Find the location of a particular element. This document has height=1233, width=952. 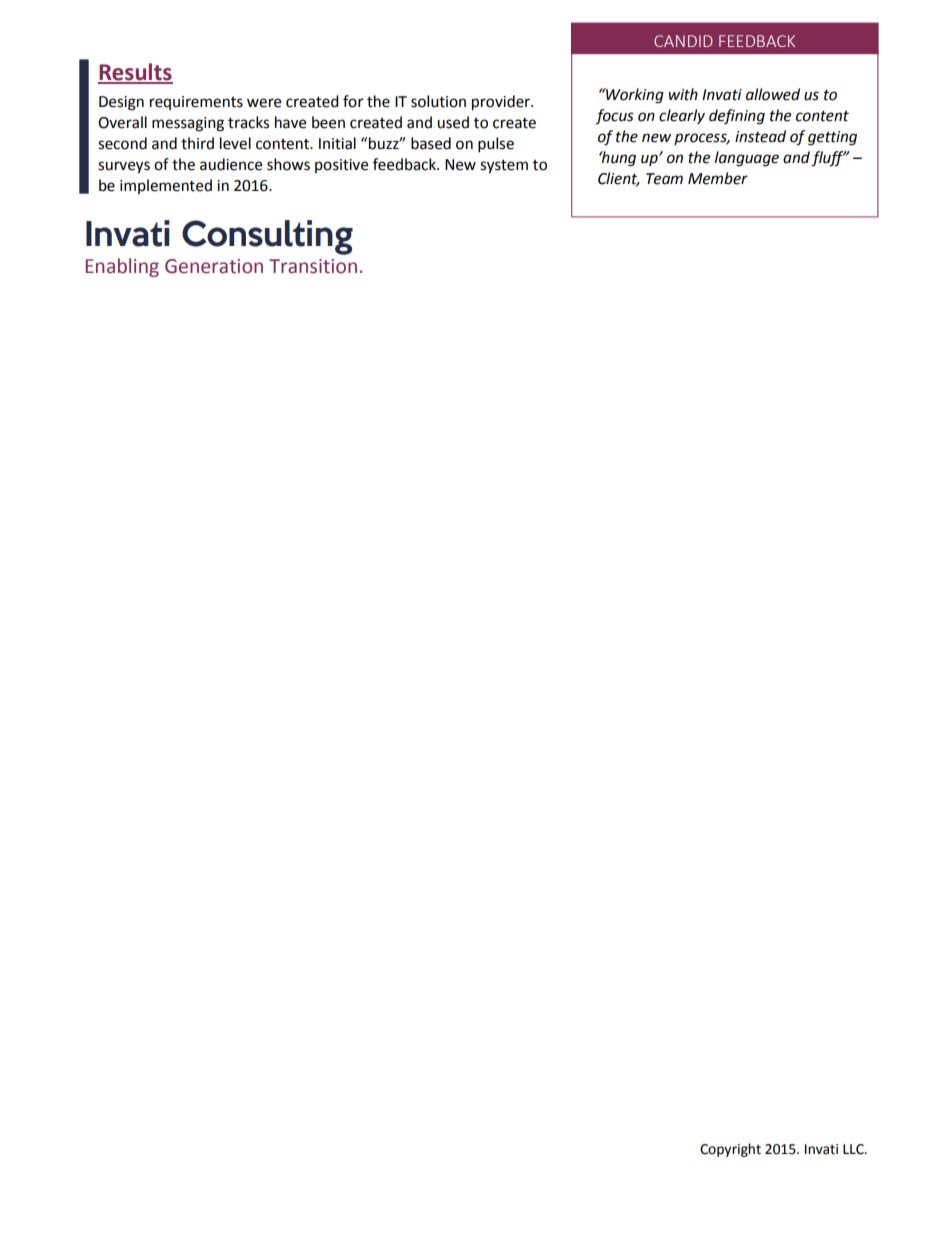

Copyright is located at coordinates (730, 1150).
